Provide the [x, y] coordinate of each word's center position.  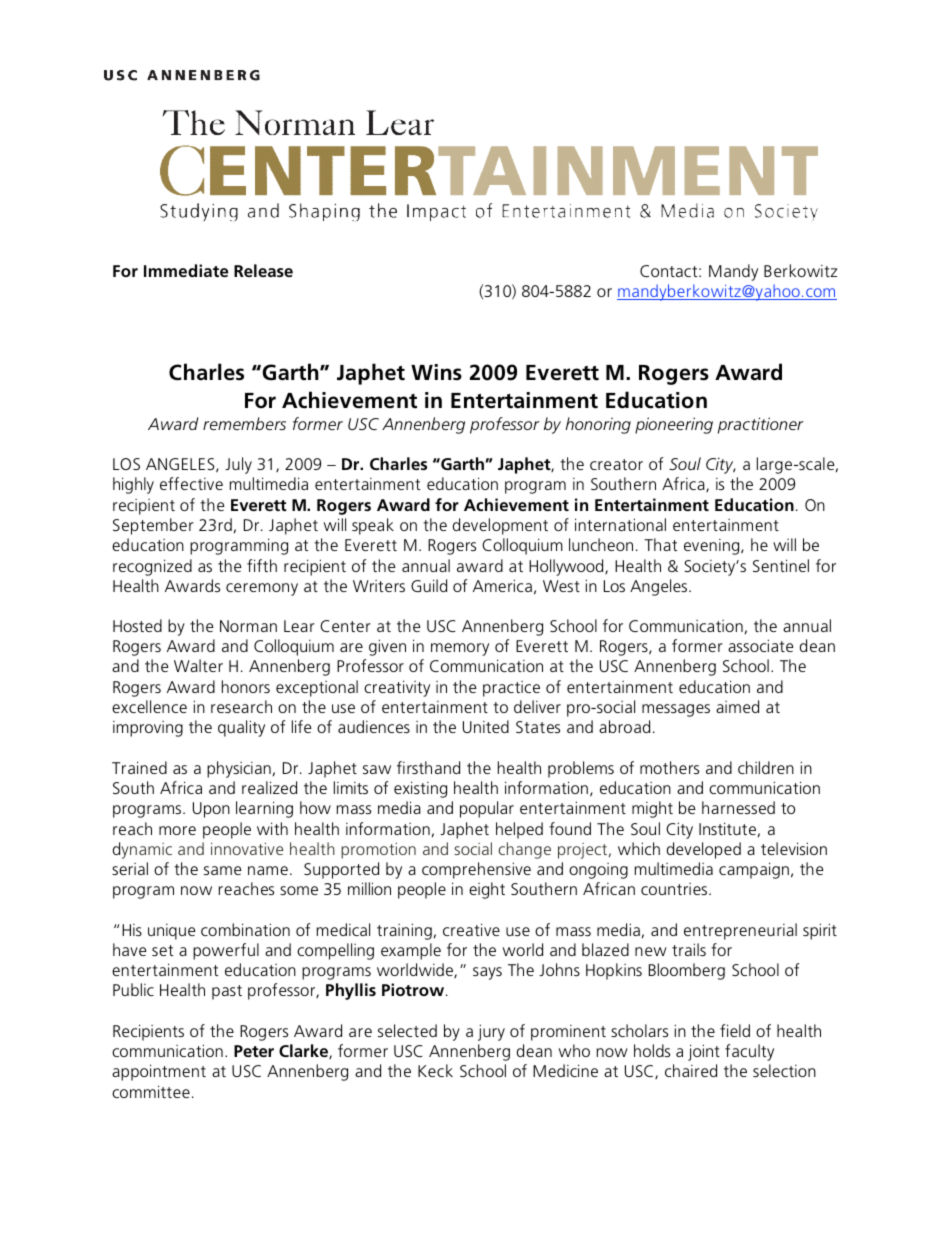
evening [713, 547]
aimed [737, 706]
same [222, 870]
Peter [254, 1051]
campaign [754, 870]
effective [191, 483]
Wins [436, 372]
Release [263, 270]
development [500, 526]
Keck [435, 1070]
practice [511, 689]
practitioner [761, 425]
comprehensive [476, 870]
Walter [198, 665]
